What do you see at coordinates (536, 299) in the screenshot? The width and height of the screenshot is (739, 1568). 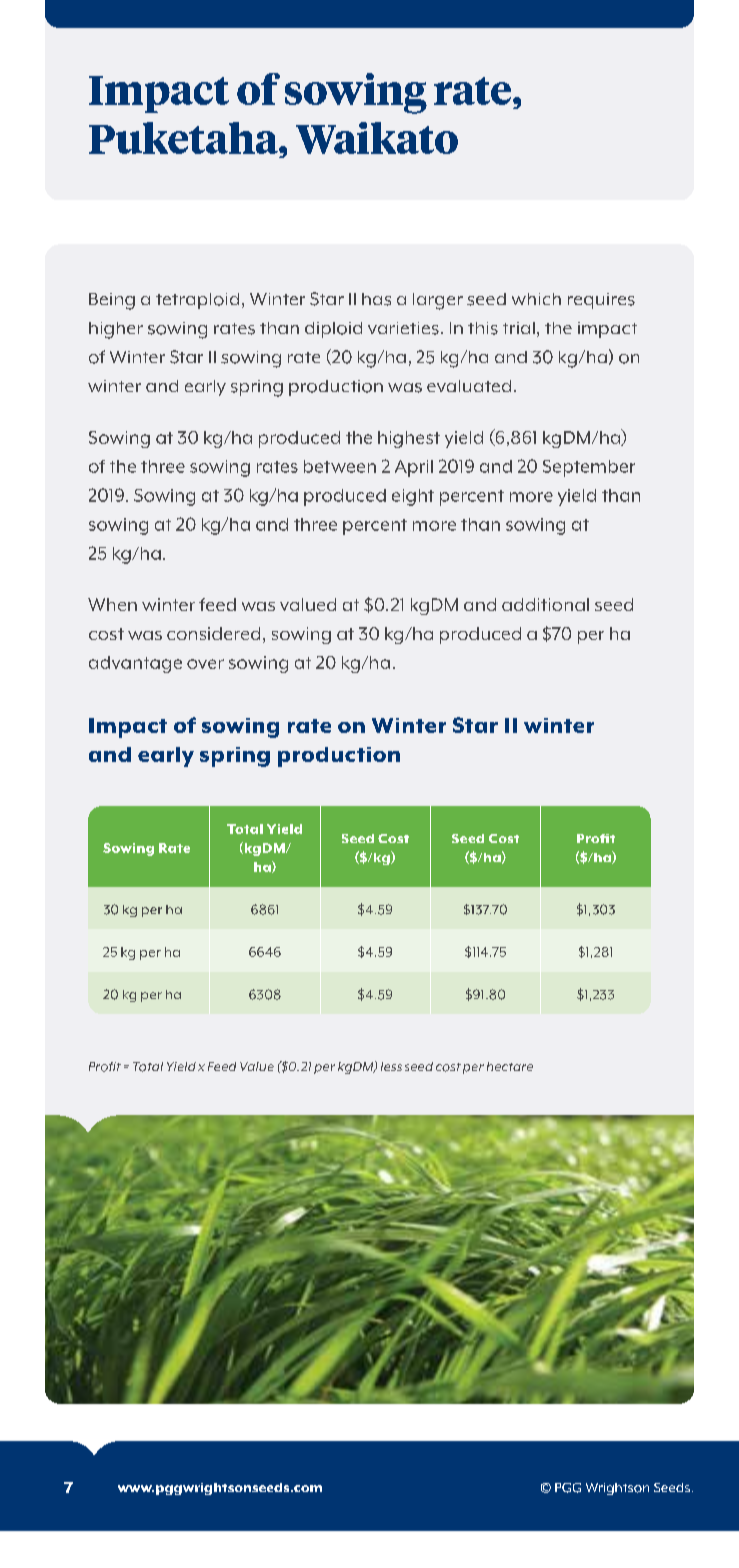 I see `which` at bounding box center [536, 299].
